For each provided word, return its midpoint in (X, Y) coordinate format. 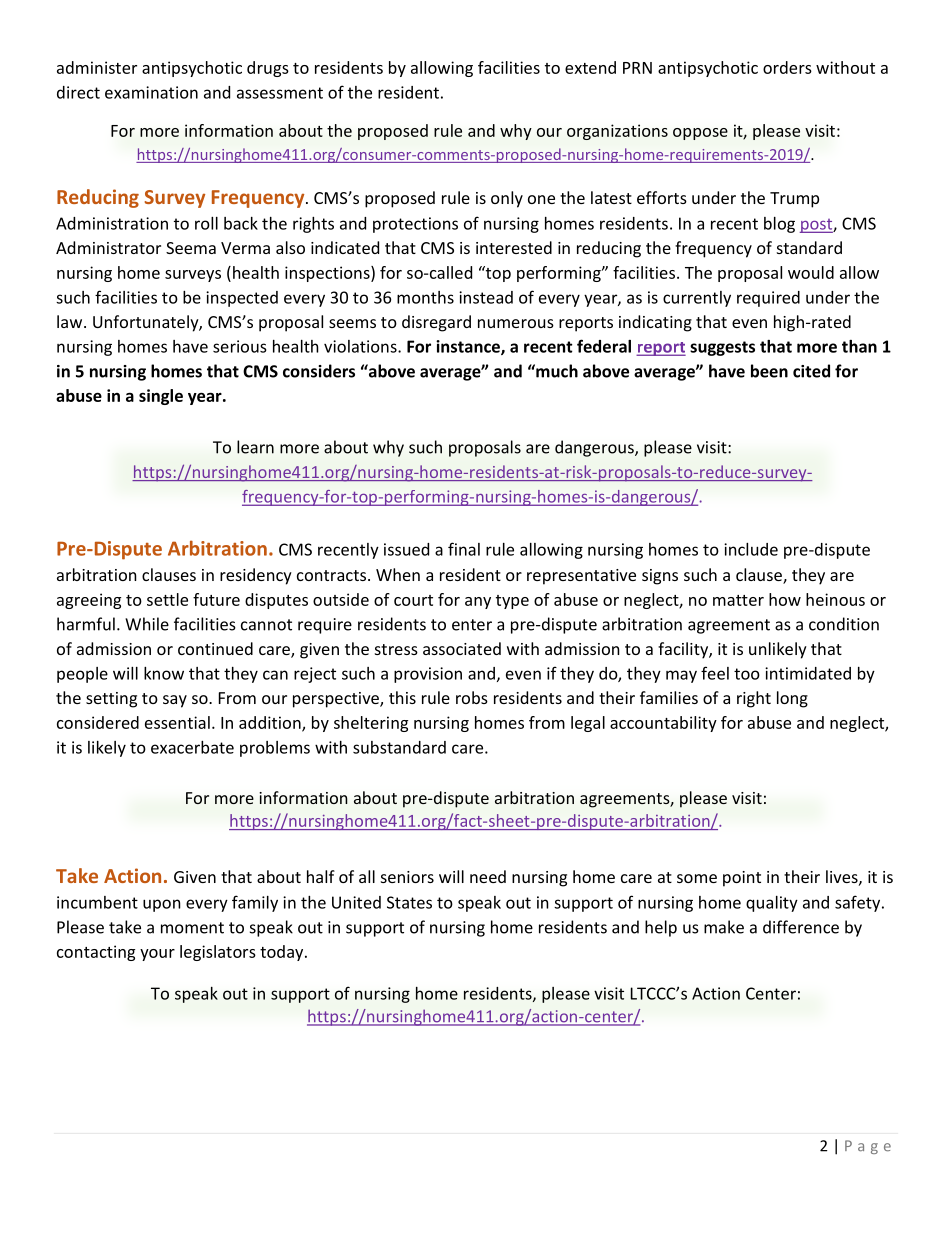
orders (787, 67)
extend (590, 67)
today (283, 953)
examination (151, 92)
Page (868, 1147)
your (157, 955)
